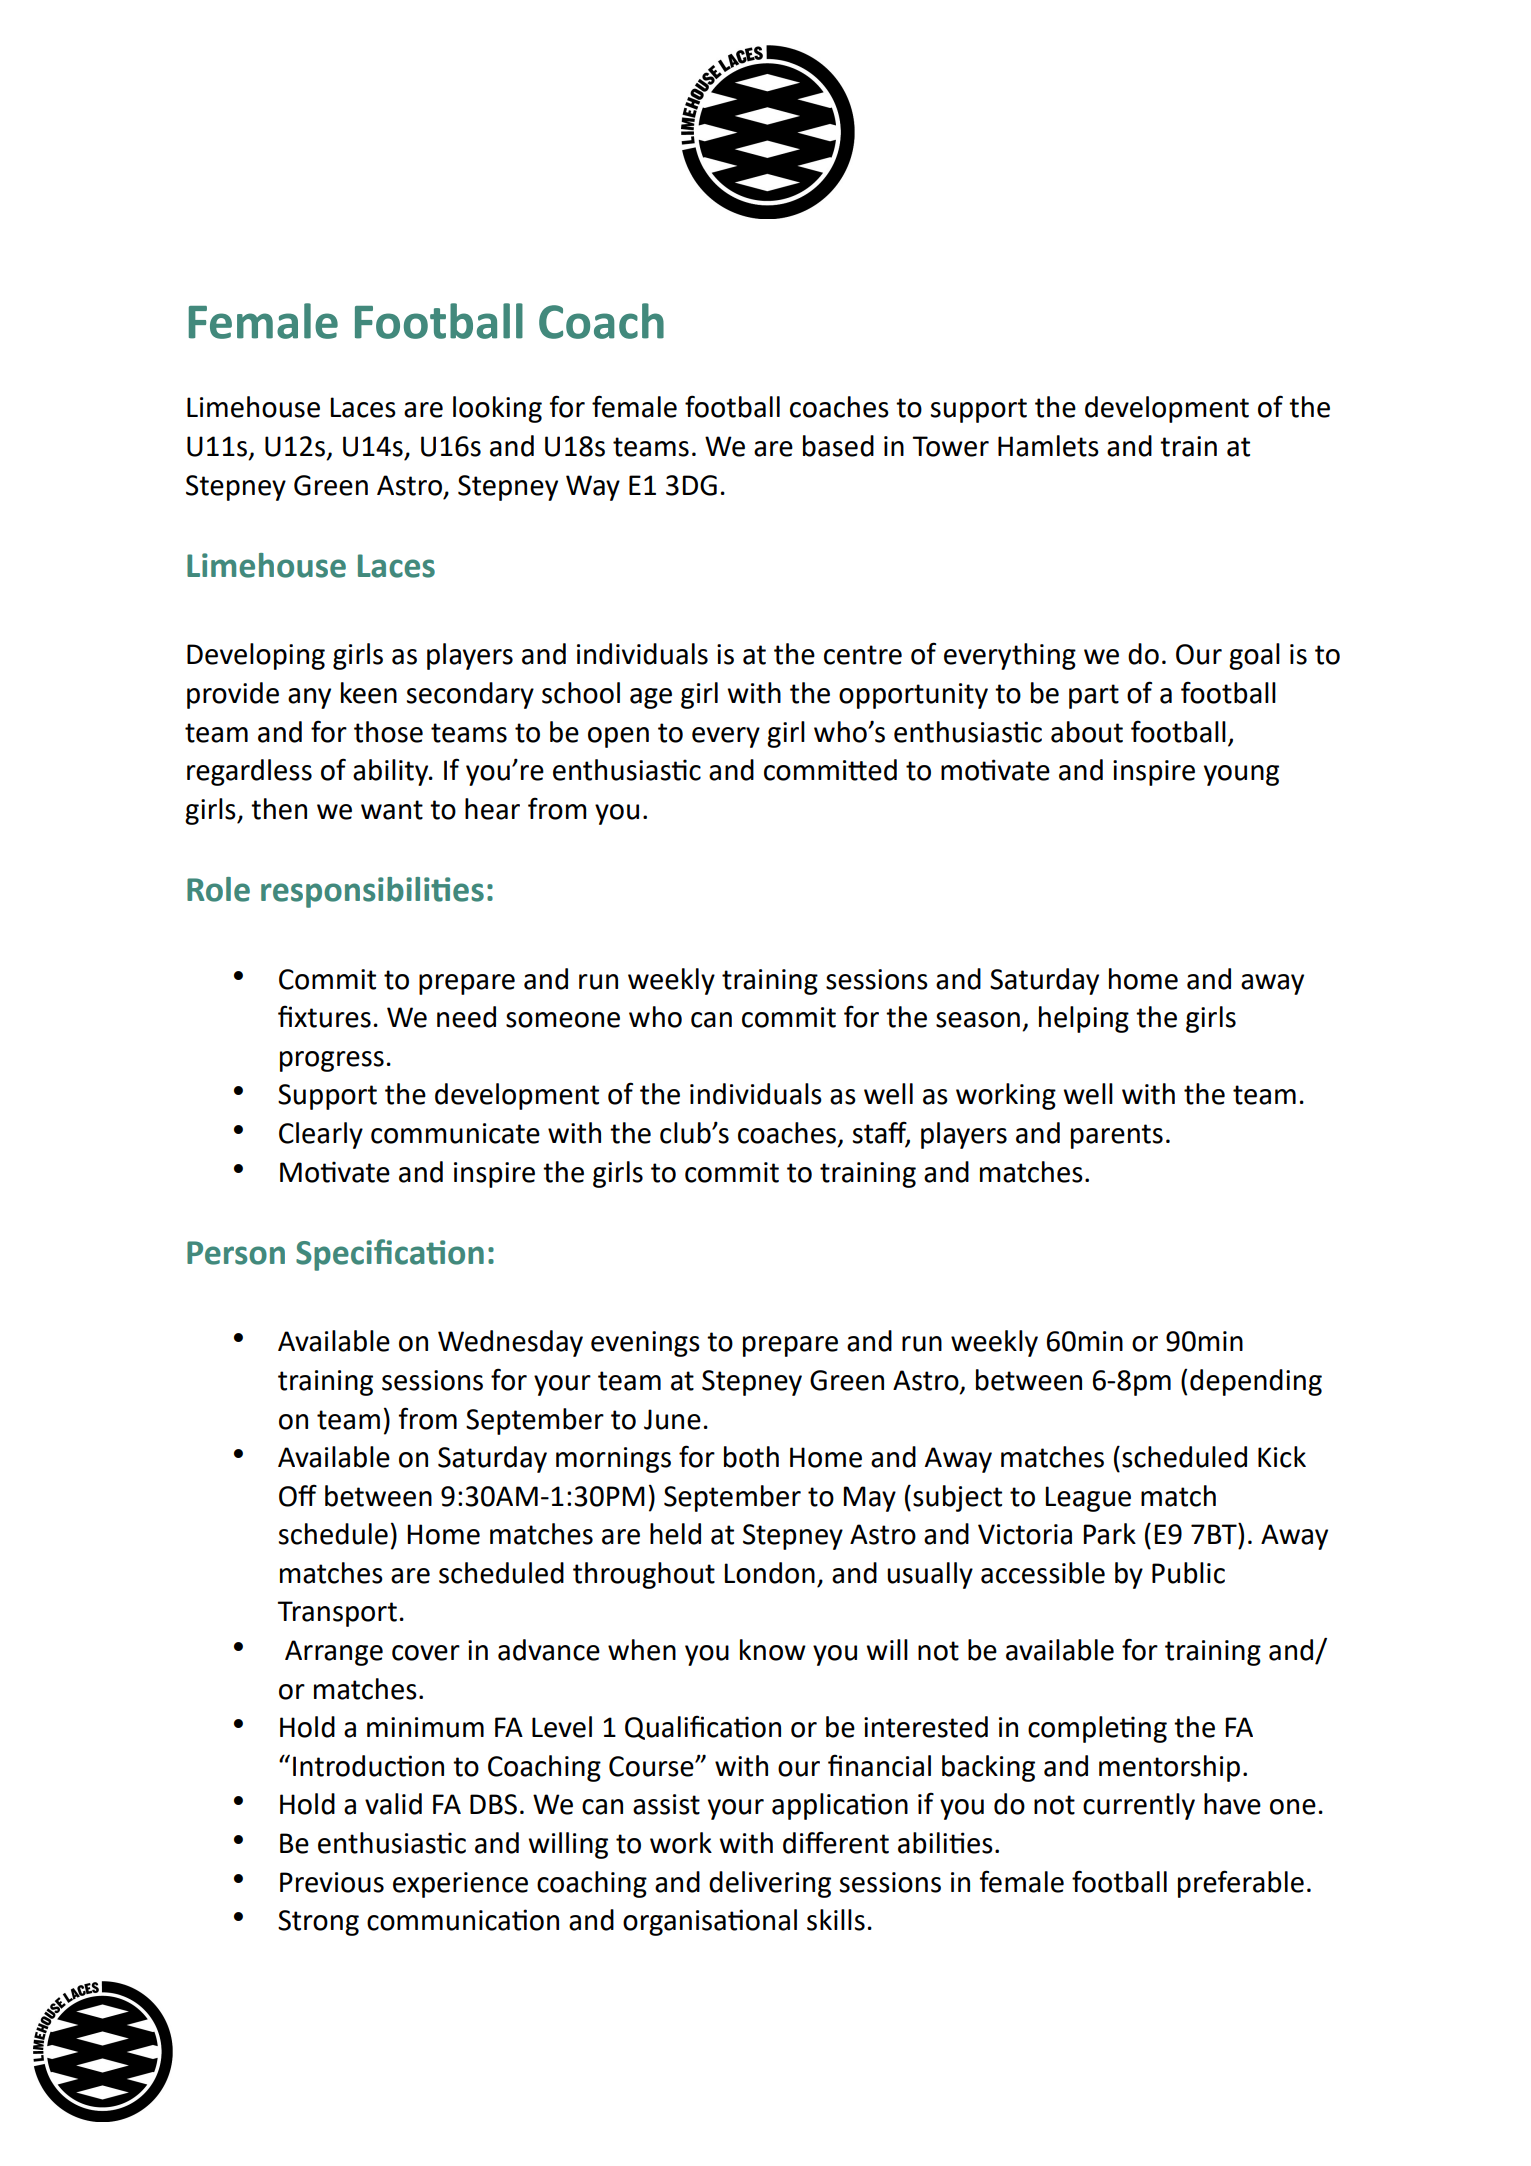 Image resolution: width=1531 pixels, height=2166 pixels. I want to click on want, so click(392, 810).
